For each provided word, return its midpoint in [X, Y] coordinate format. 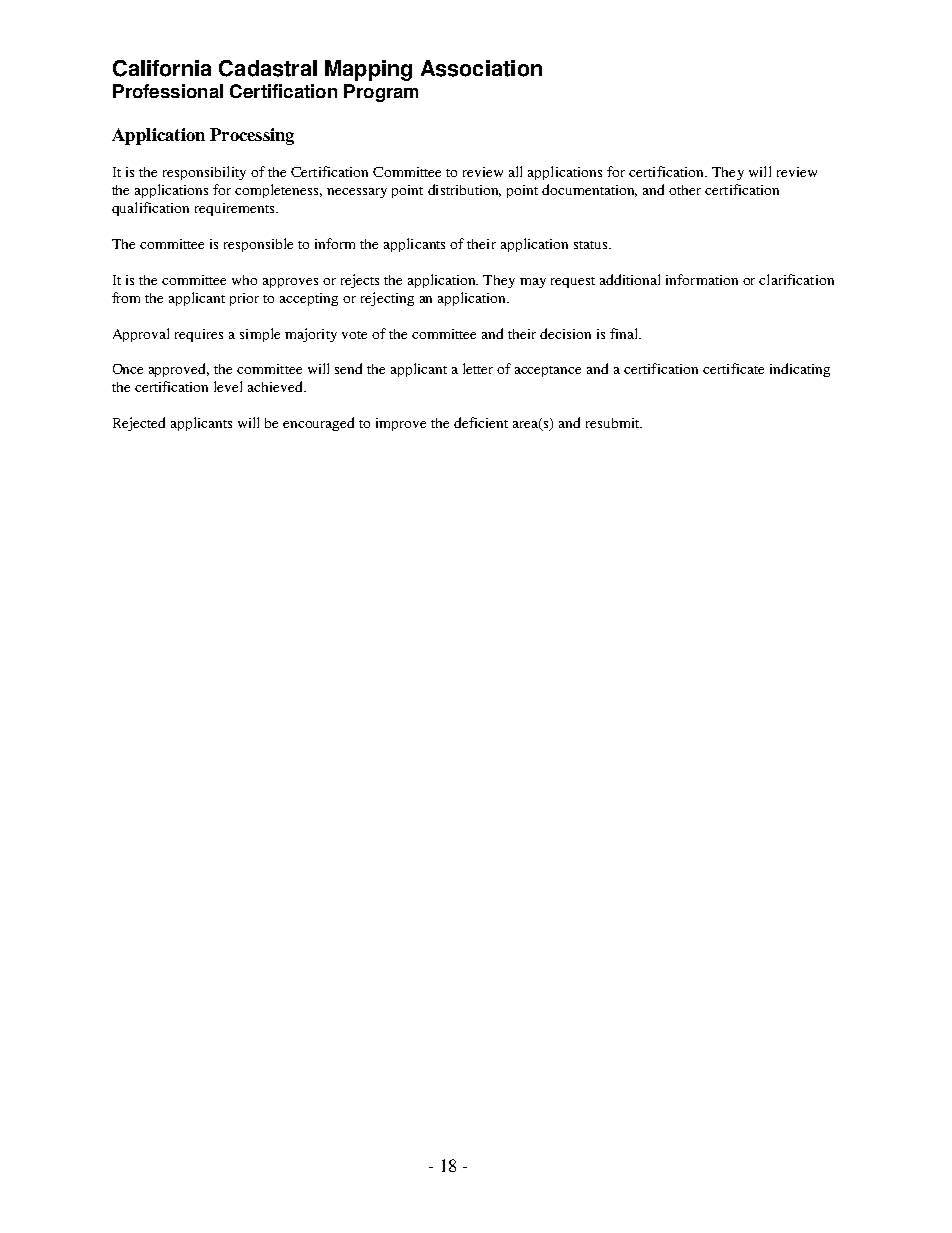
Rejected [139, 424]
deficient [481, 422]
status [592, 245]
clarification [796, 279]
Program [381, 93]
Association [481, 68]
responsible [258, 245]
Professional [168, 91]
